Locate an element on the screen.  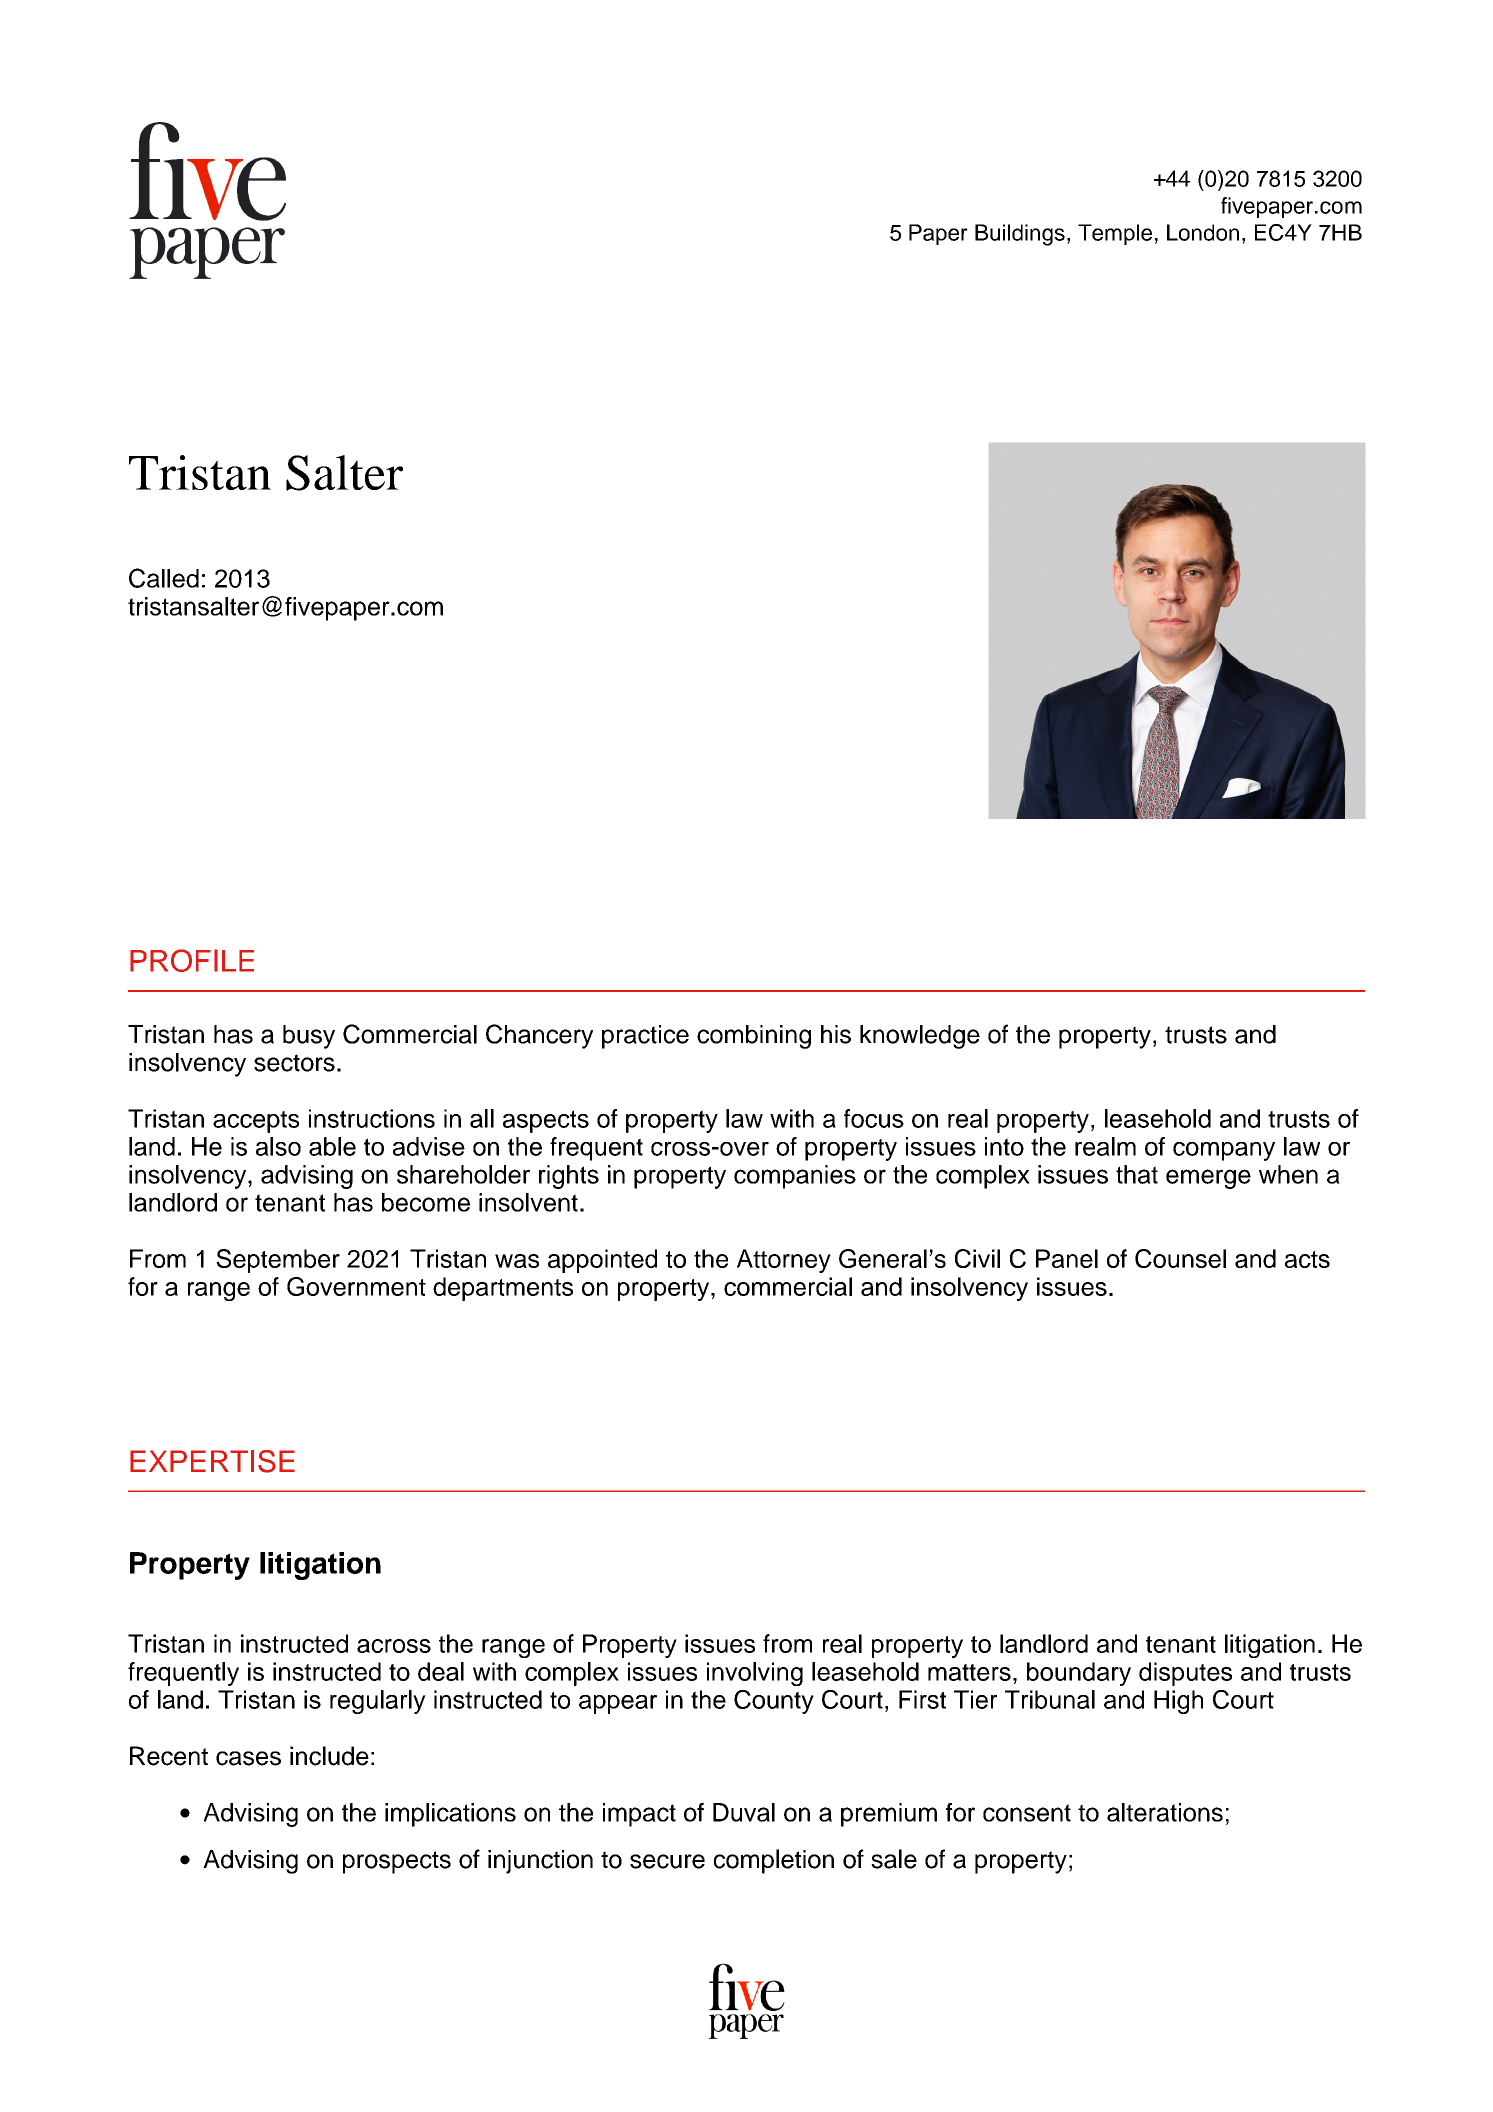
Called is located at coordinates (164, 578).
